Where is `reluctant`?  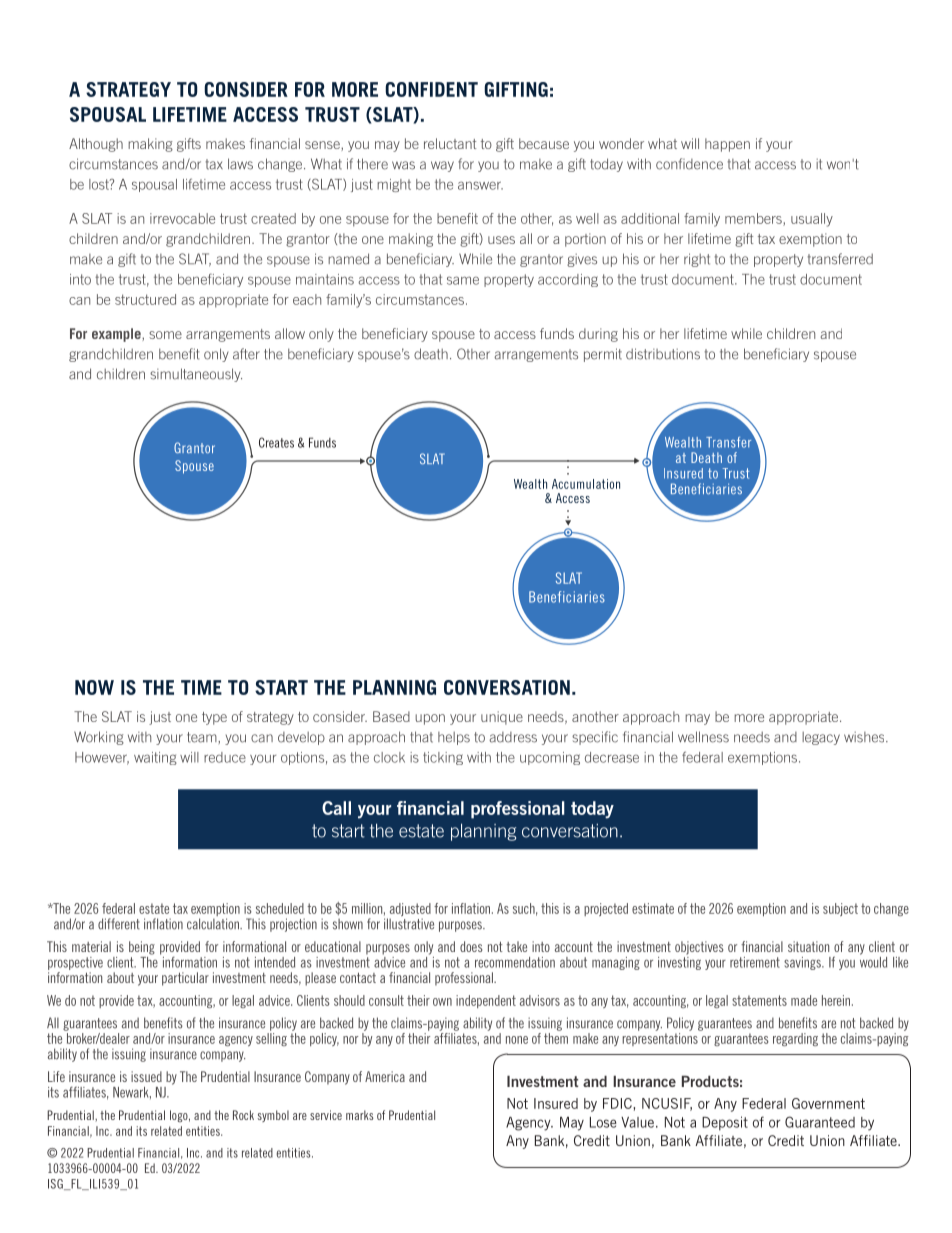
reluctant is located at coordinates (450, 143).
